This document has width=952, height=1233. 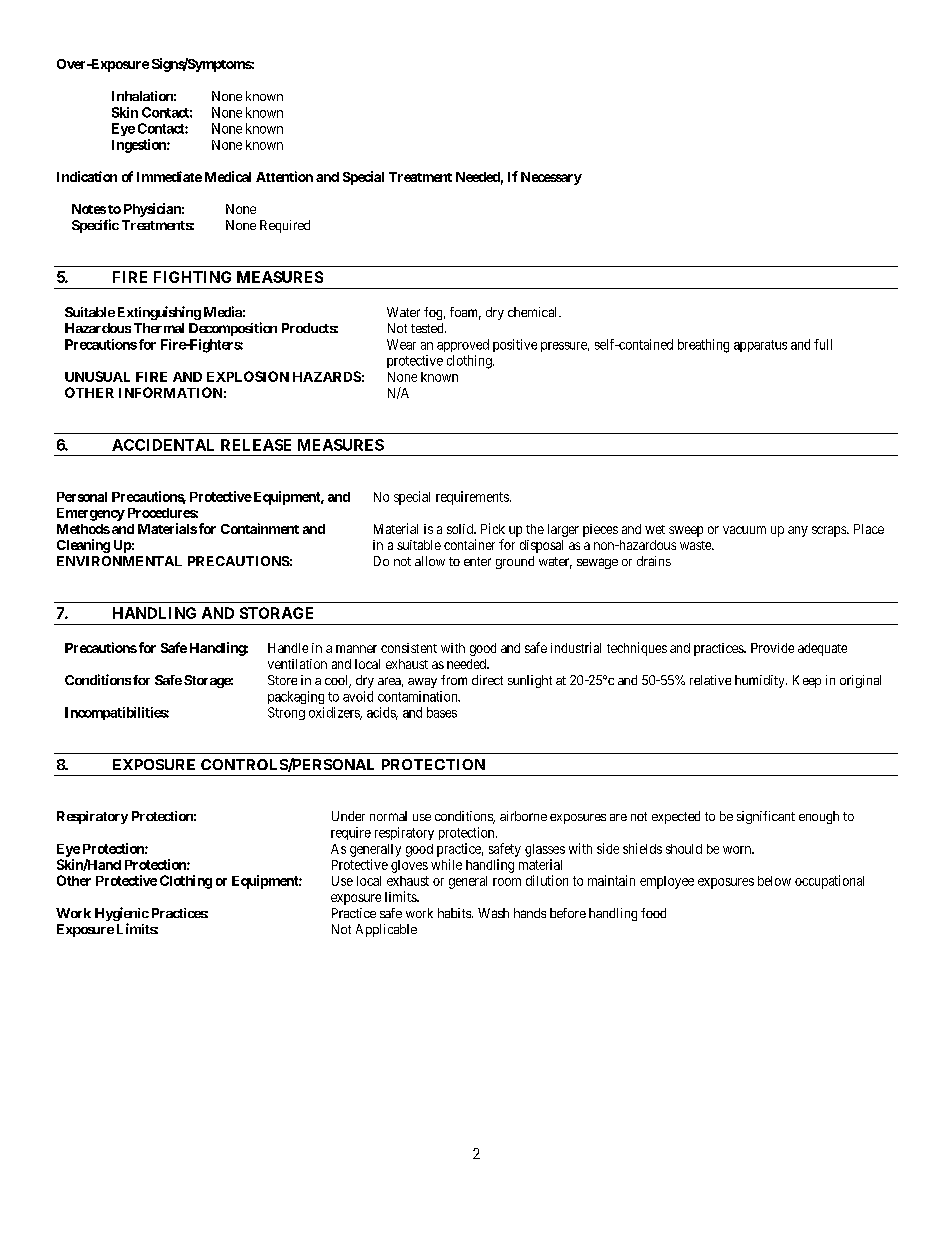 What do you see at coordinates (248, 376) in the document?
I see `EXPLOSION` at bounding box center [248, 376].
